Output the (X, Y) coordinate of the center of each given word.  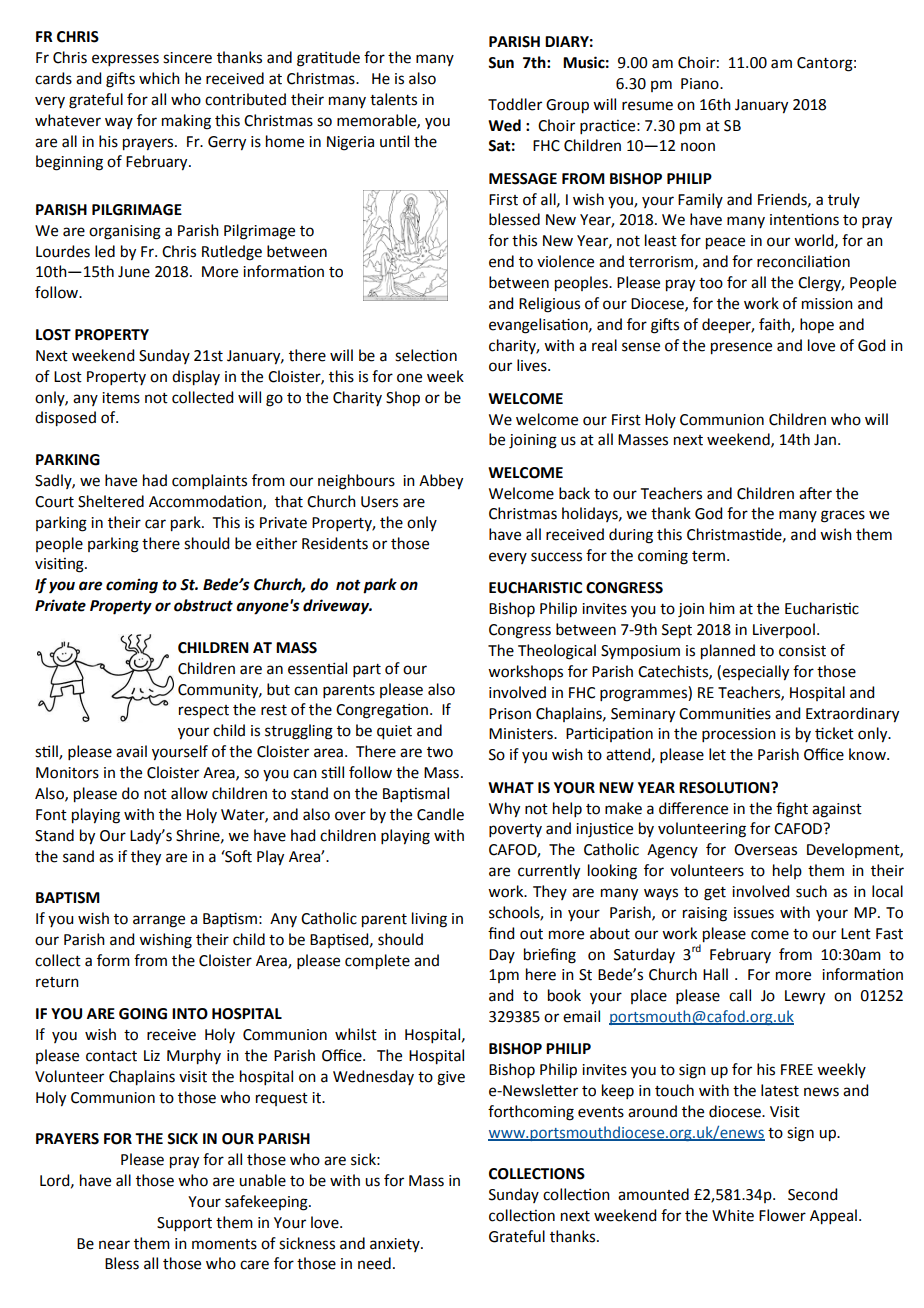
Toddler (515, 104)
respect (204, 712)
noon (698, 147)
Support (184, 1224)
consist (802, 651)
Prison (510, 714)
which (159, 78)
